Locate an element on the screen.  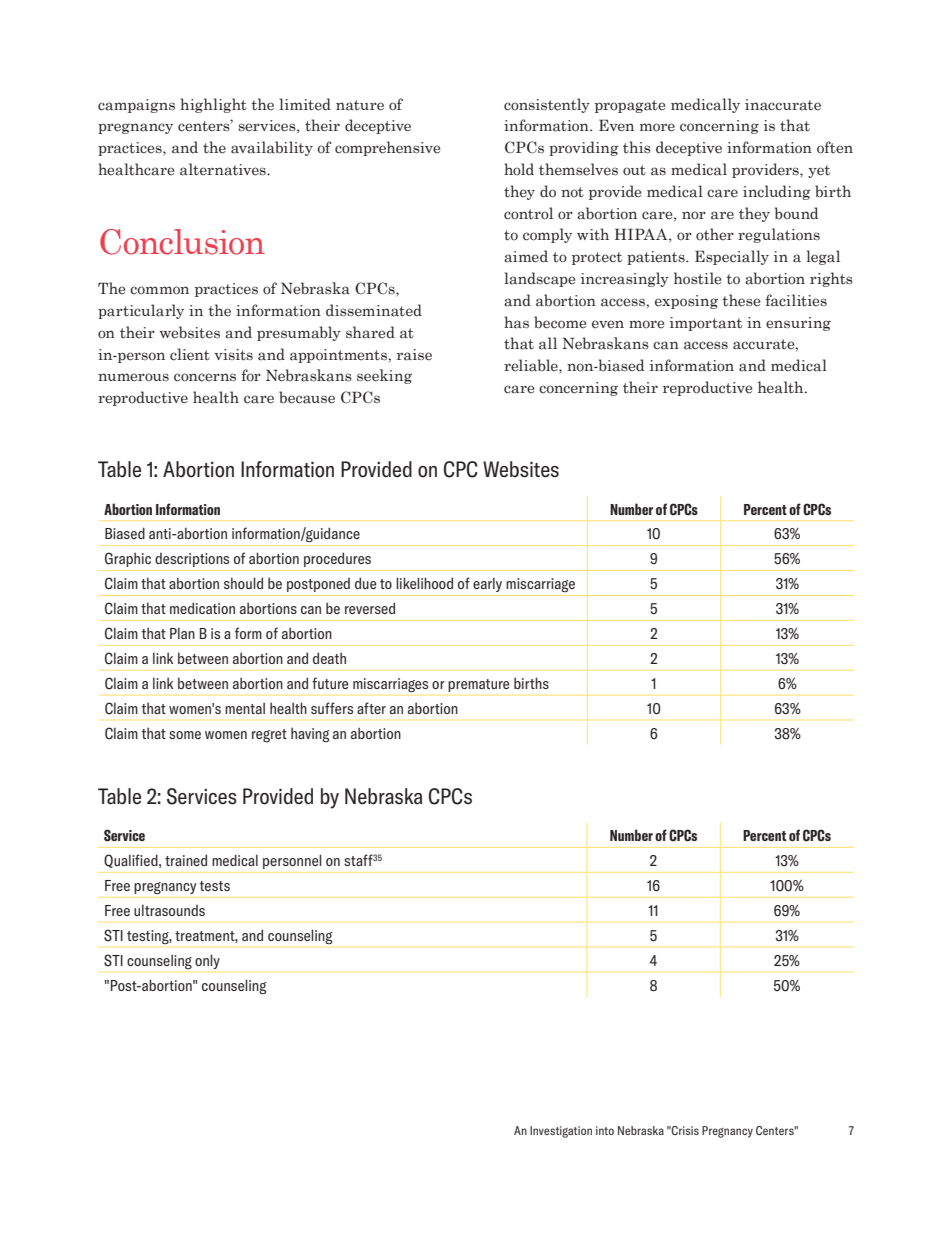
highlight is located at coordinates (213, 105).
